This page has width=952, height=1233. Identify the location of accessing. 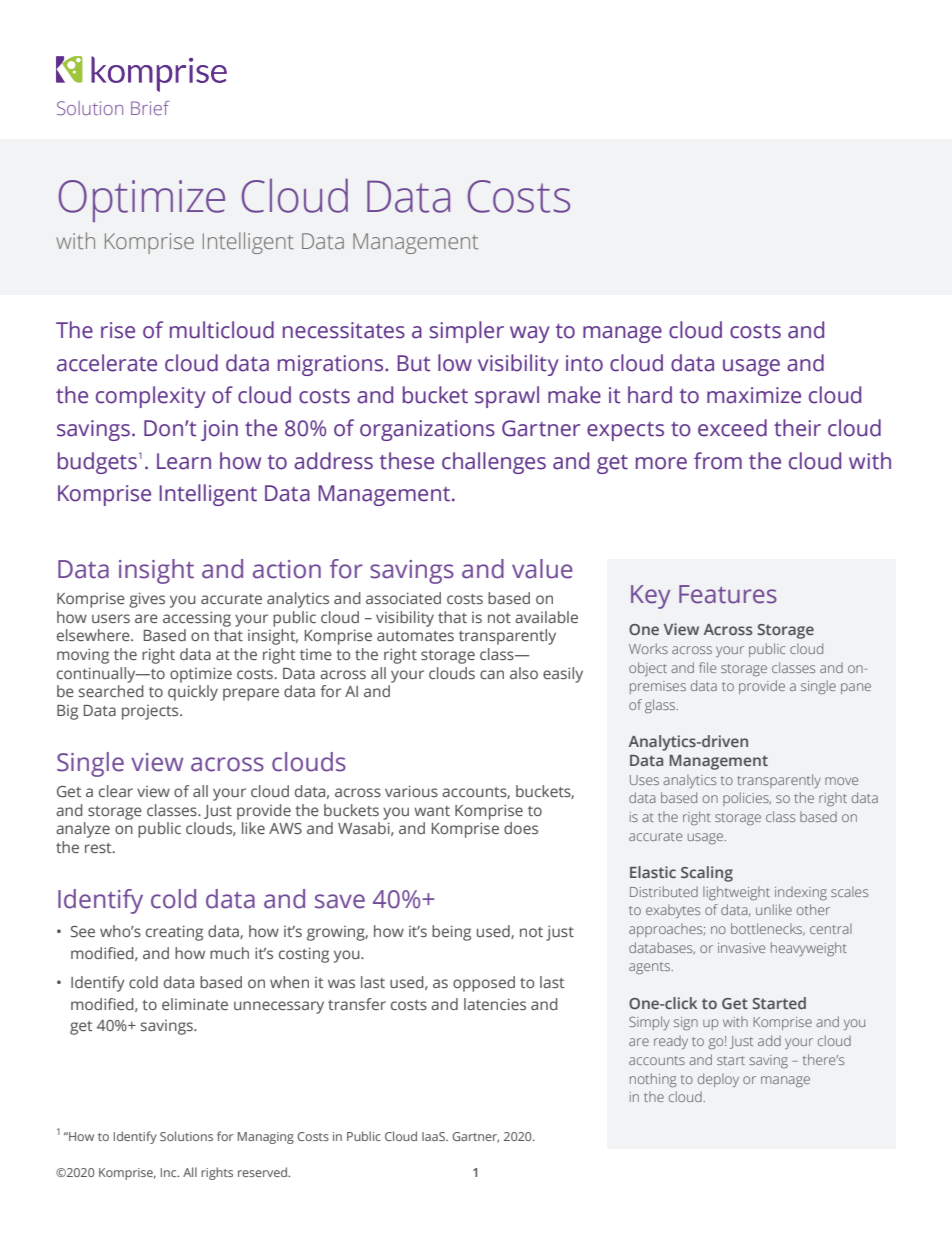
(197, 619).
